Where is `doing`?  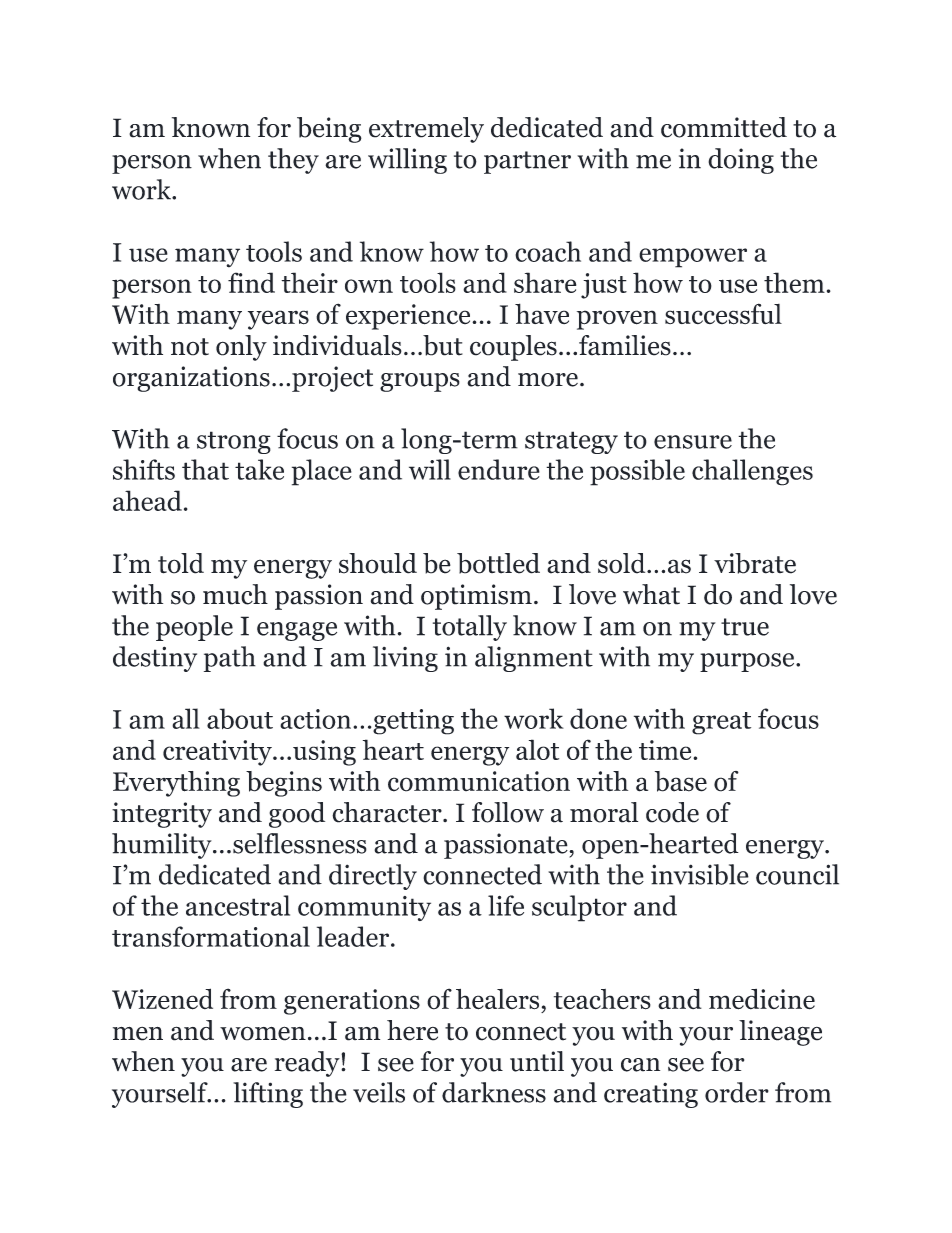
doing is located at coordinates (741, 161).
